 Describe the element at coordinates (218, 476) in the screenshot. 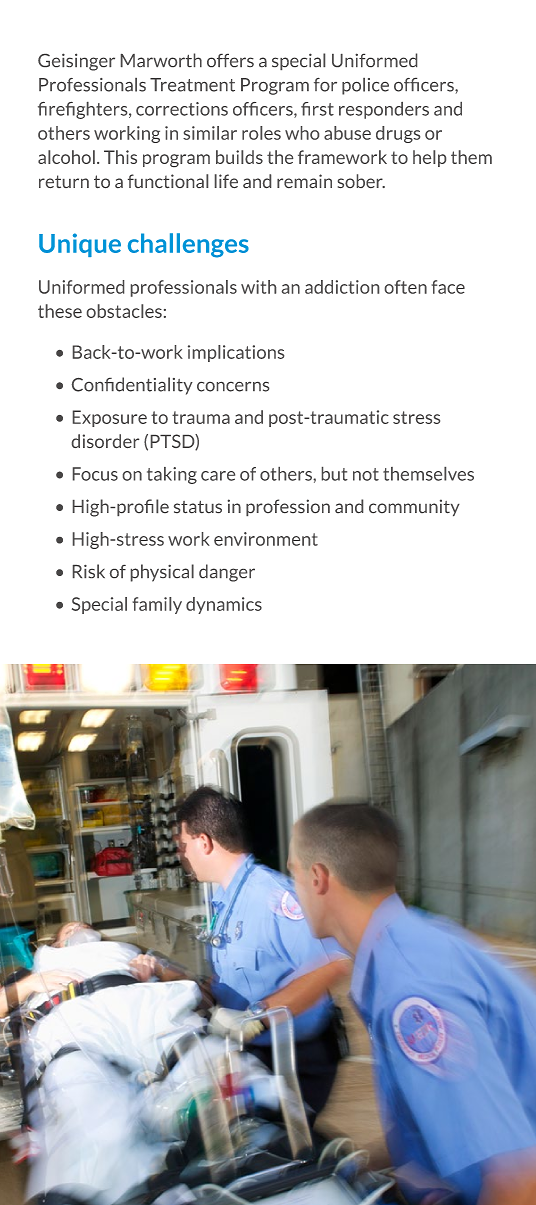

I see `care` at that location.
